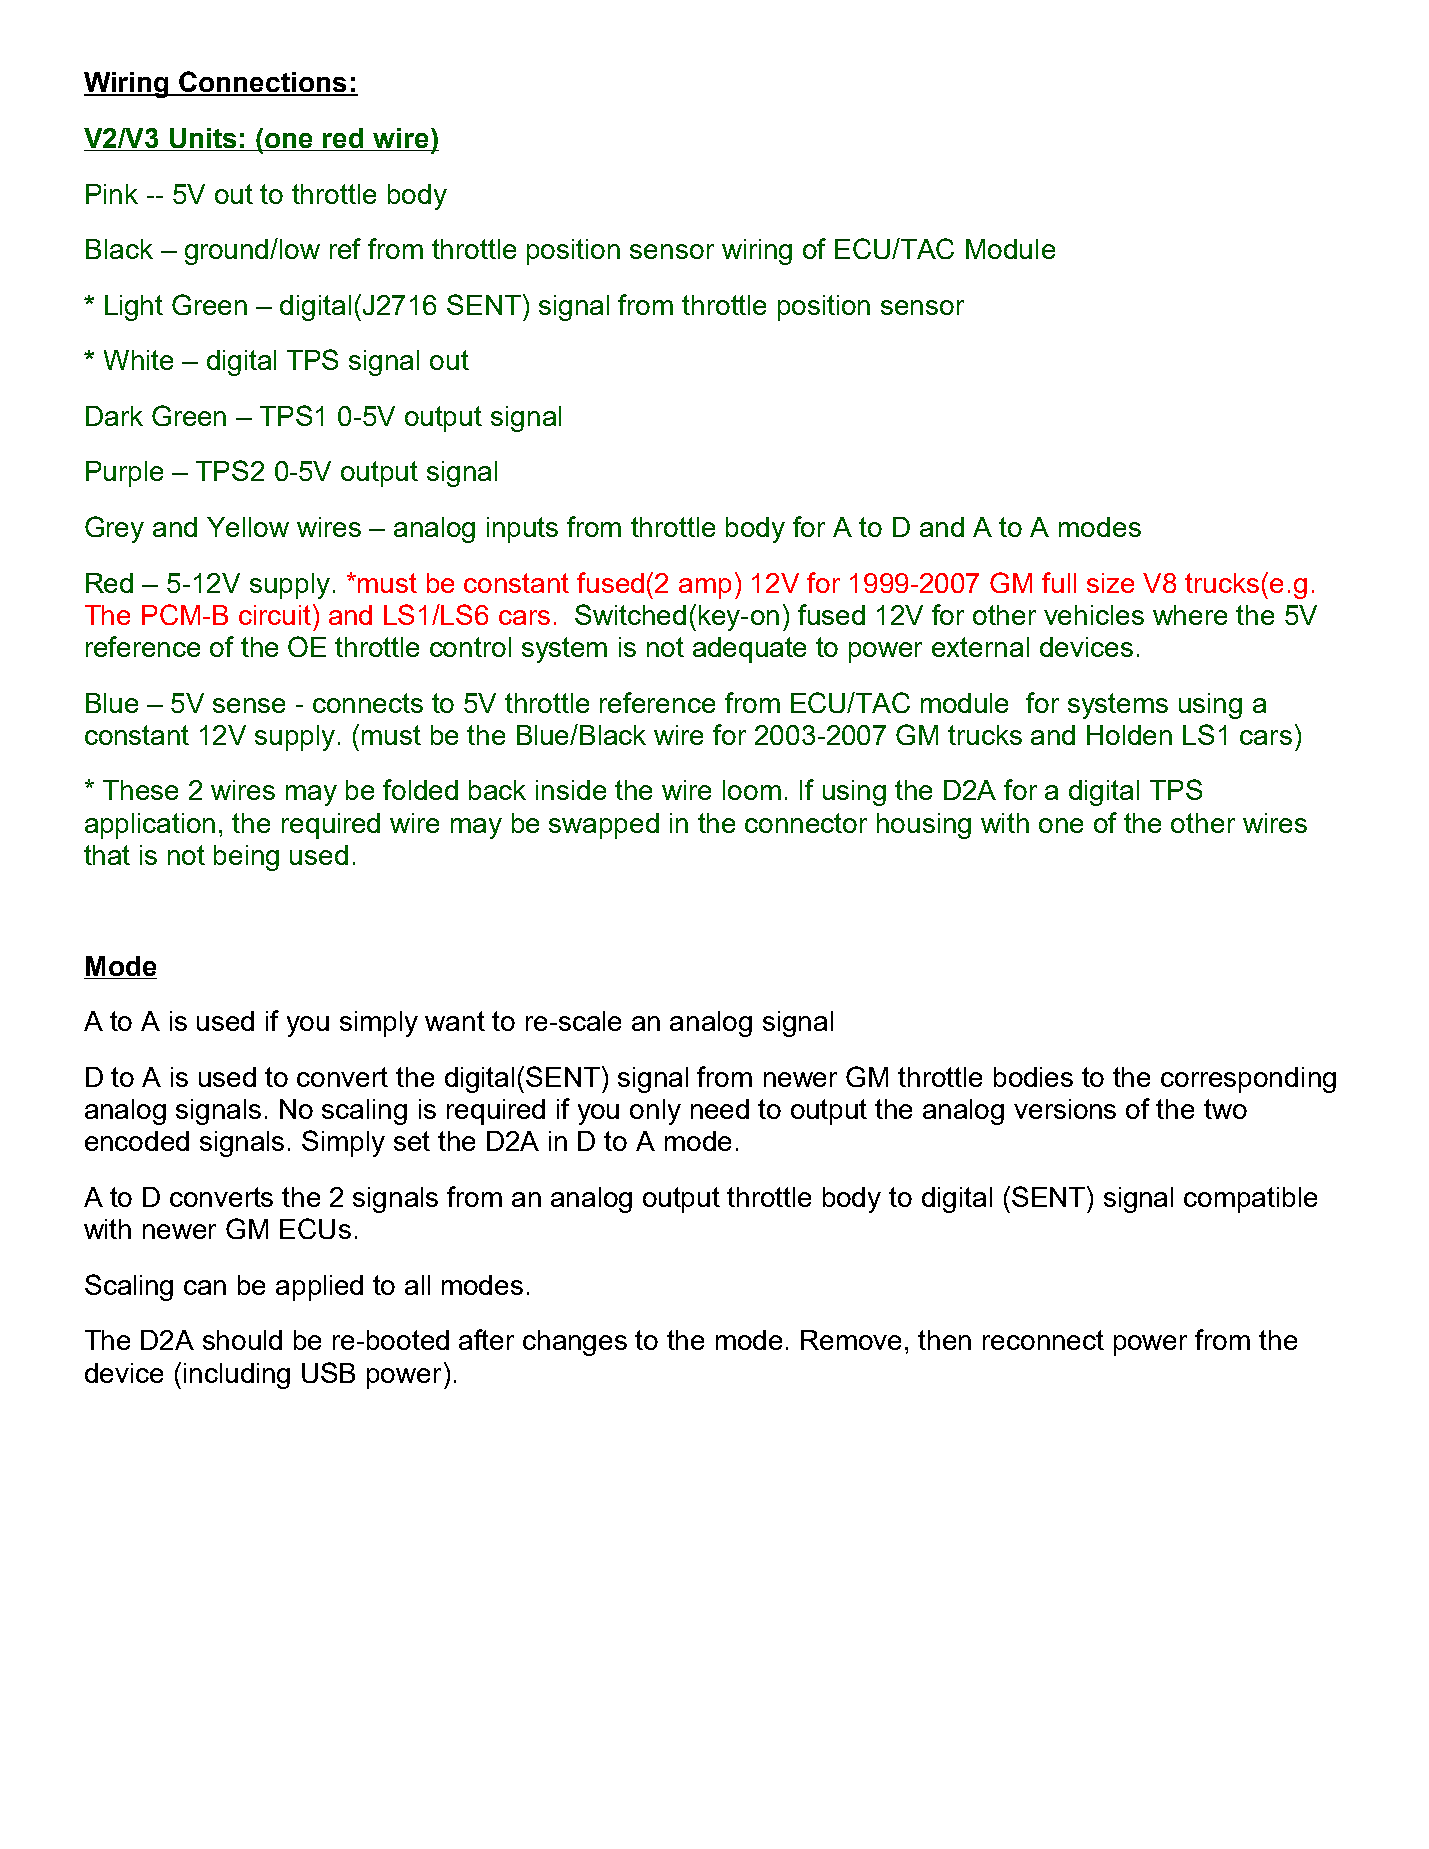 This image has width=1429, height=1849. Describe the element at coordinates (575, 1343) in the image. I see `changes` at that location.
